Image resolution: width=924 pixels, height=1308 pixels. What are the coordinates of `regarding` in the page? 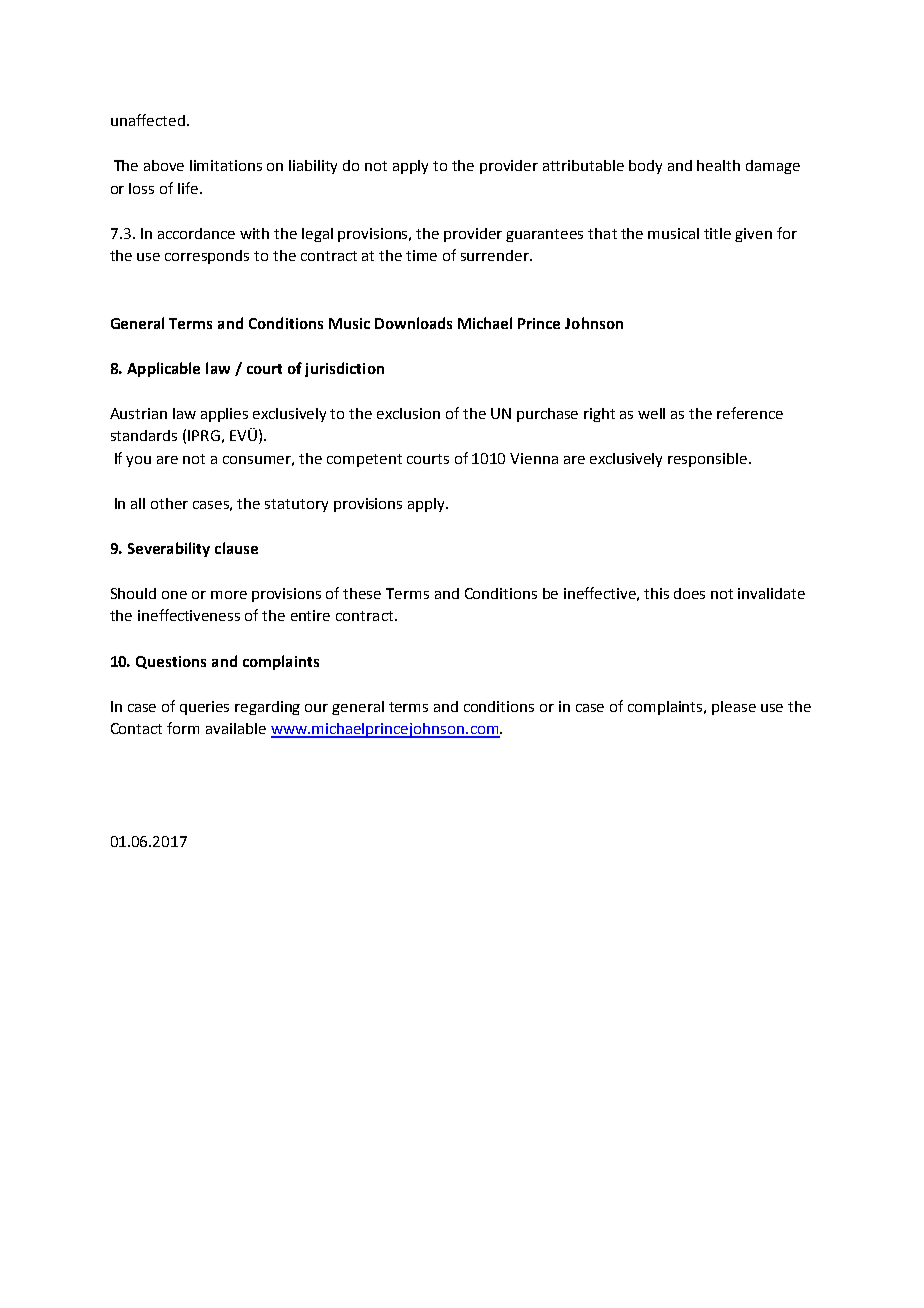 It's located at (267, 708).
